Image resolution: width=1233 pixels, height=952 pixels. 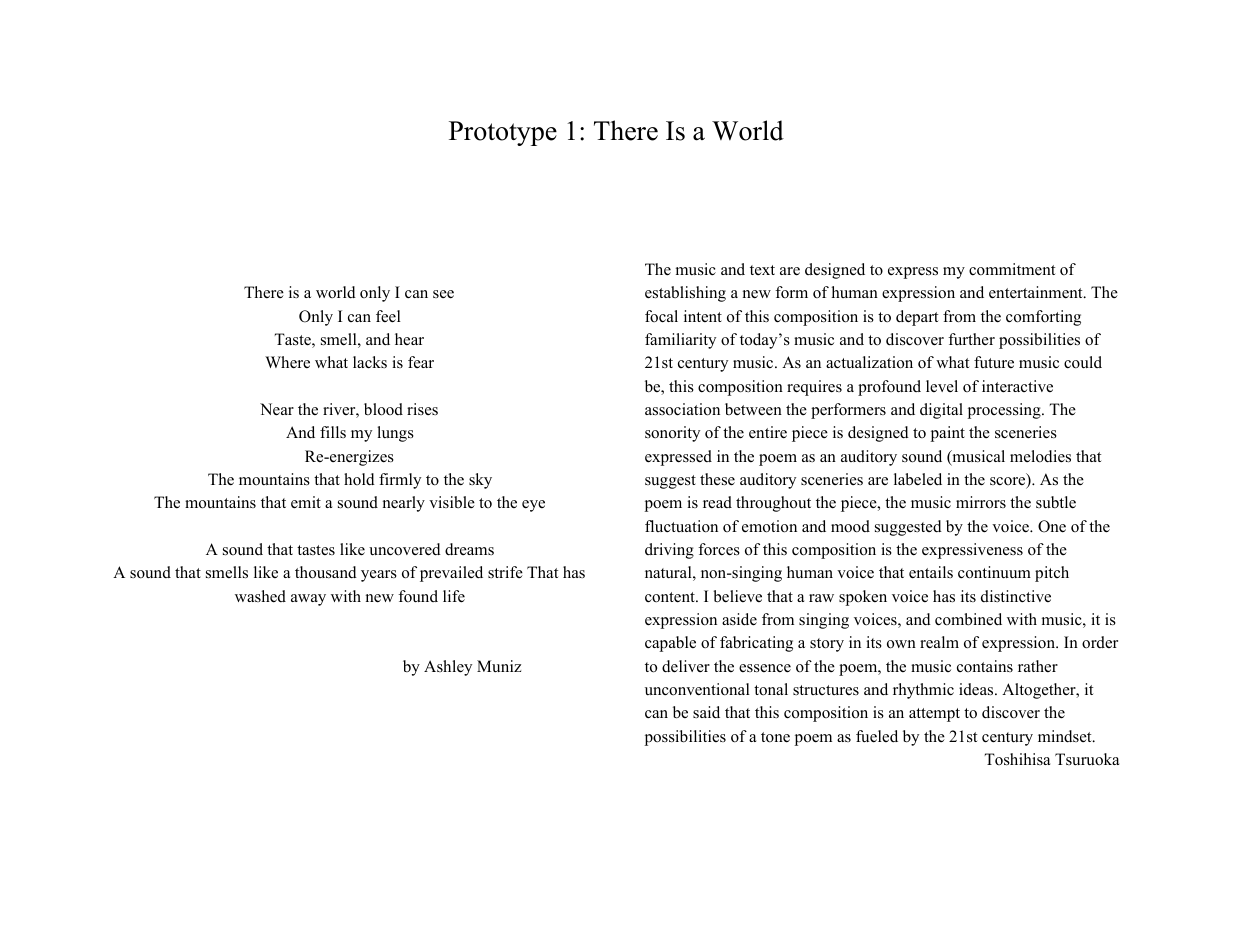 What do you see at coordinates (503, 133) in the document?
I see `Prototype` at bounding box center [503, 133].
